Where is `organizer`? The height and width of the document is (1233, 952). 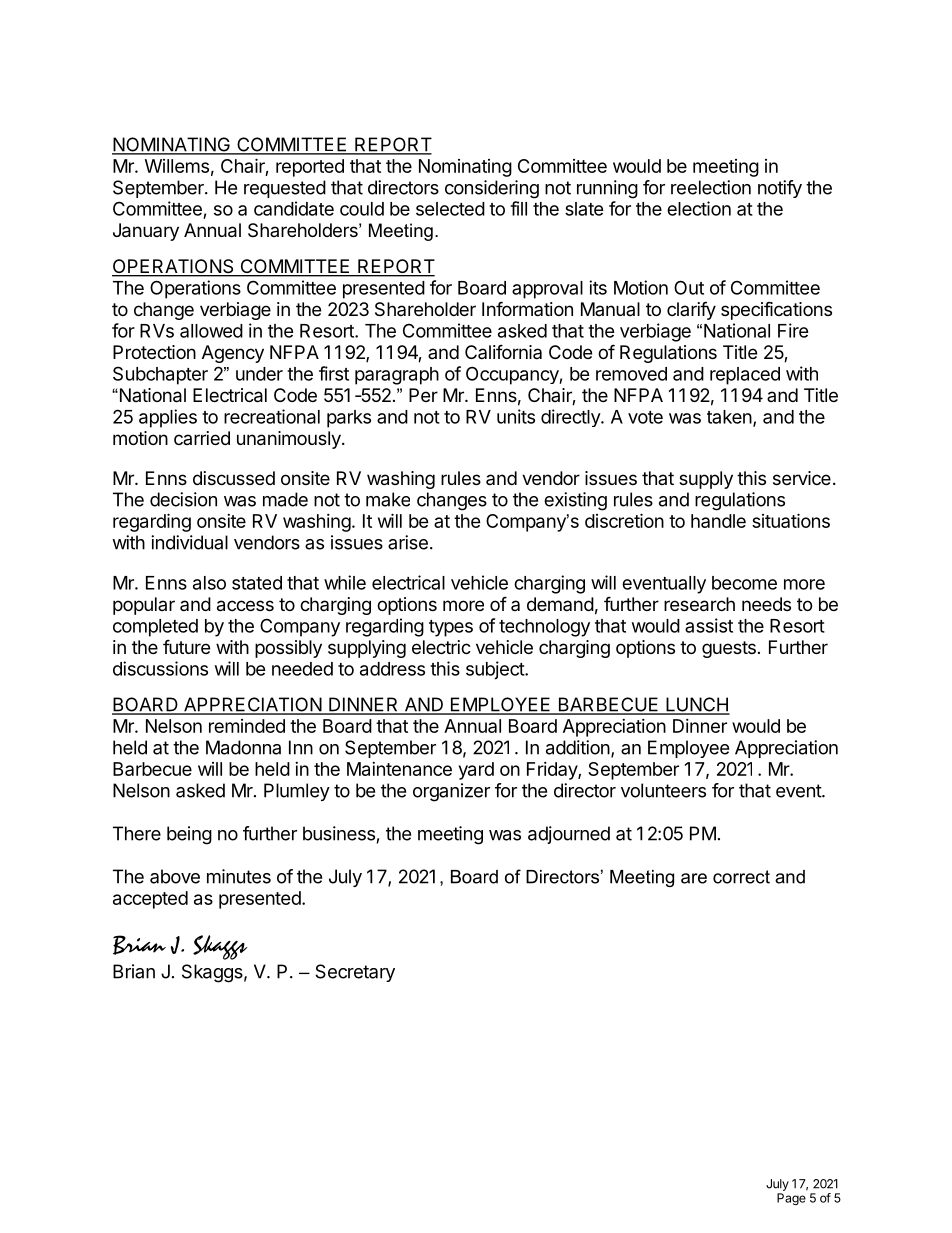 organizer is located at coordinates (451, 792).
